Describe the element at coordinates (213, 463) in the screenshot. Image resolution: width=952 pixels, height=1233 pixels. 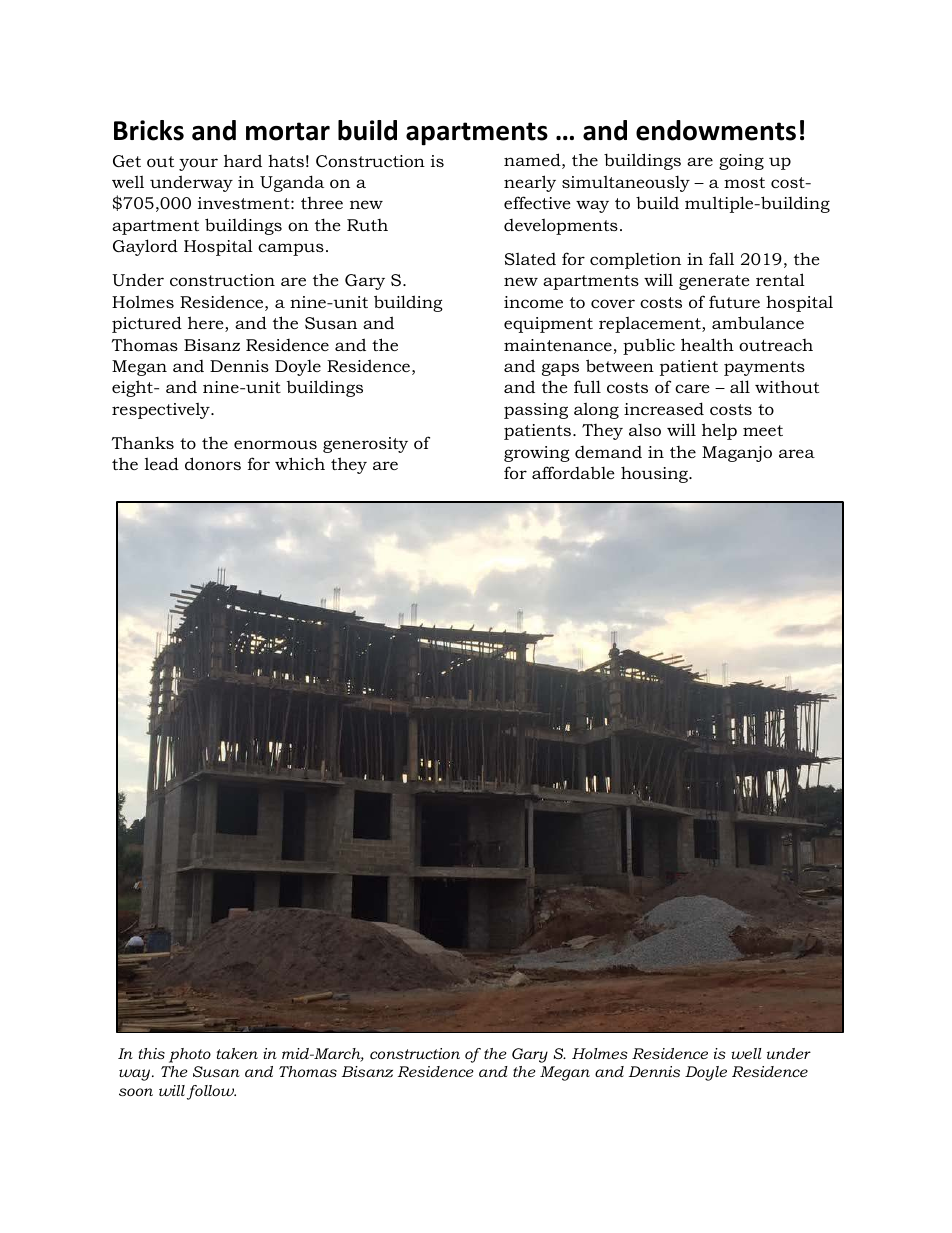
I see `donors` at that location.
